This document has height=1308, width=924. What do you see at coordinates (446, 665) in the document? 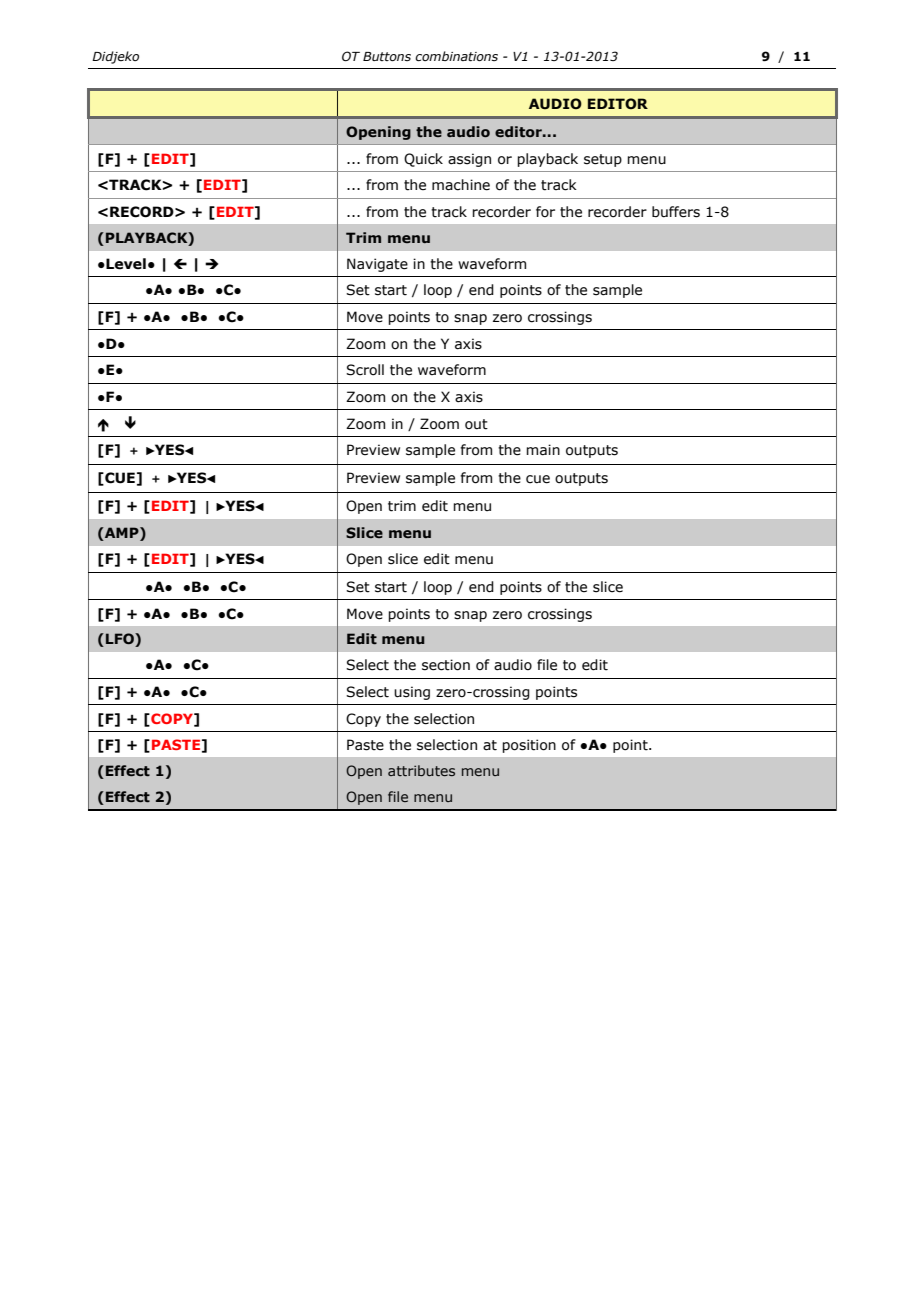
I see `section` at bounding box center [446, 665].
